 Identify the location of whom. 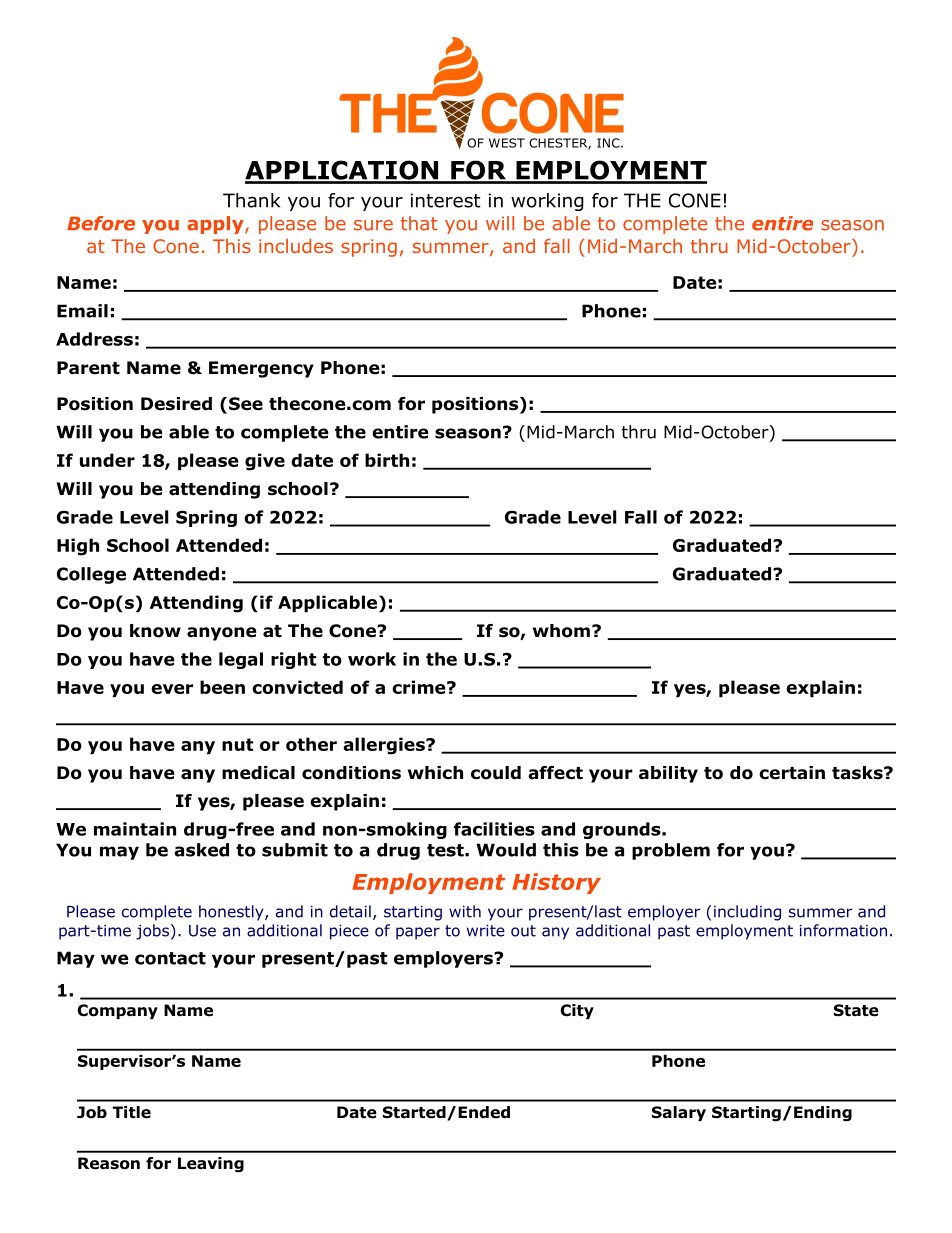
(561, 631).
